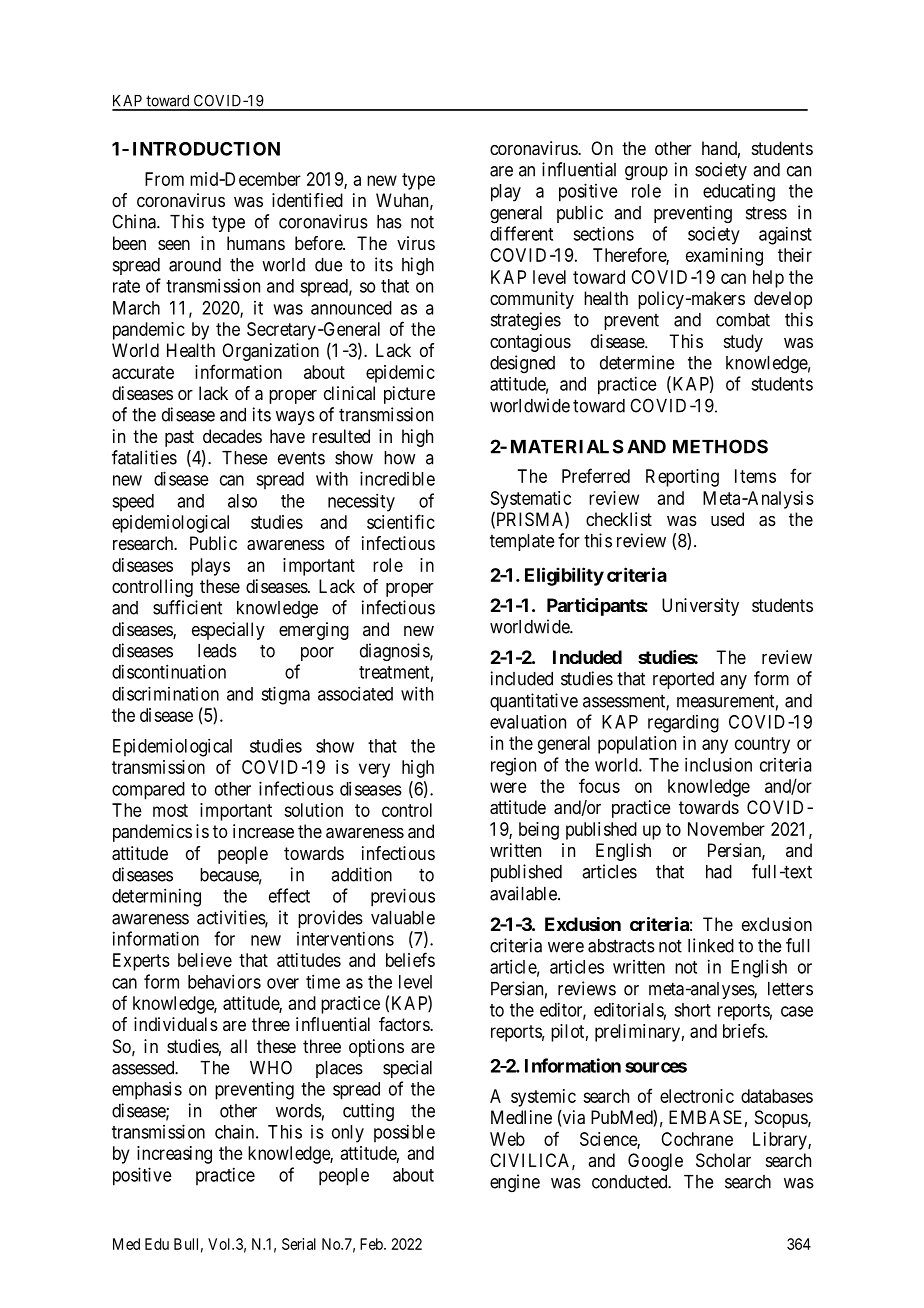  I want to click on engine, so click(515, 1183).
